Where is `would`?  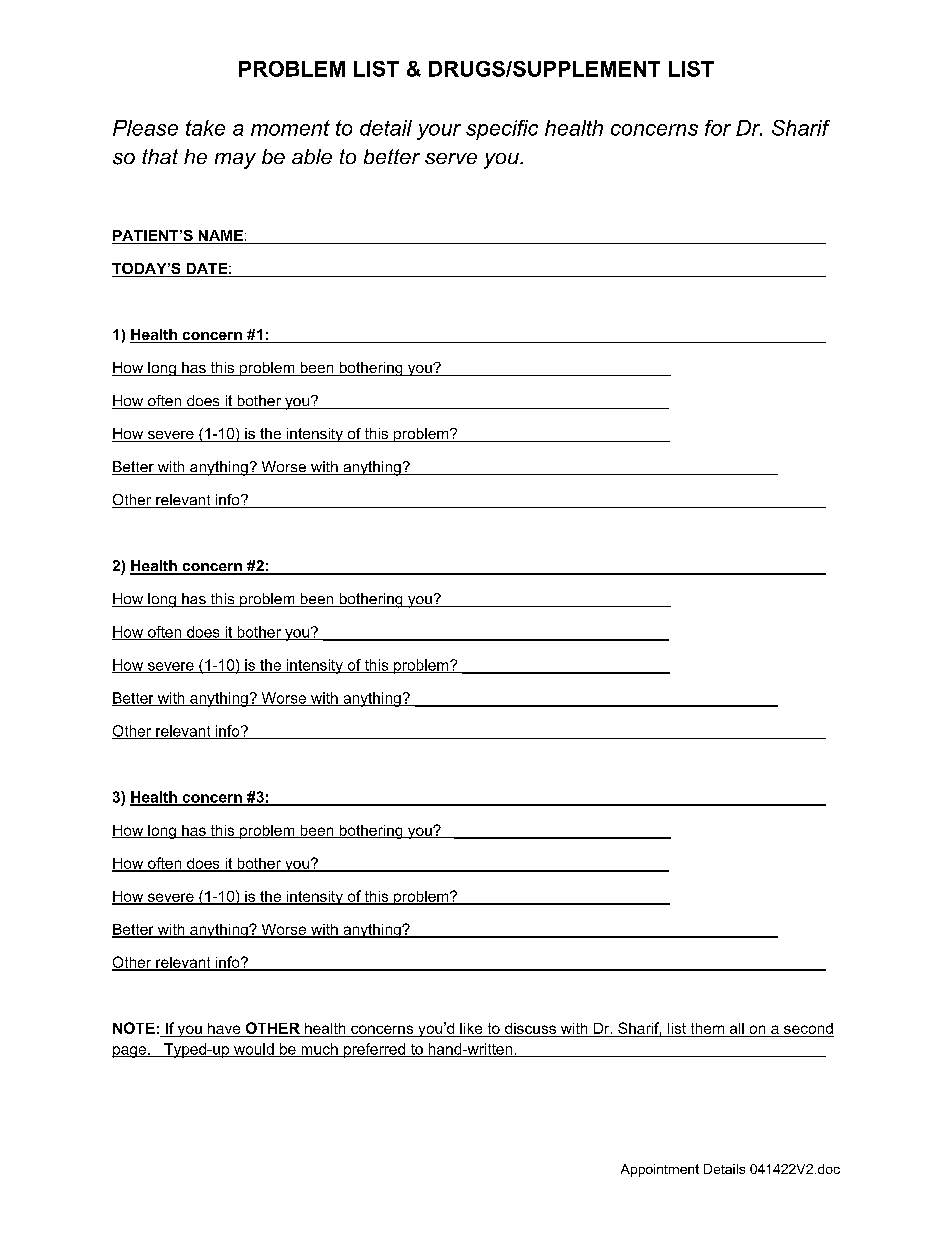 would is located at coordinates (254, 1050).
